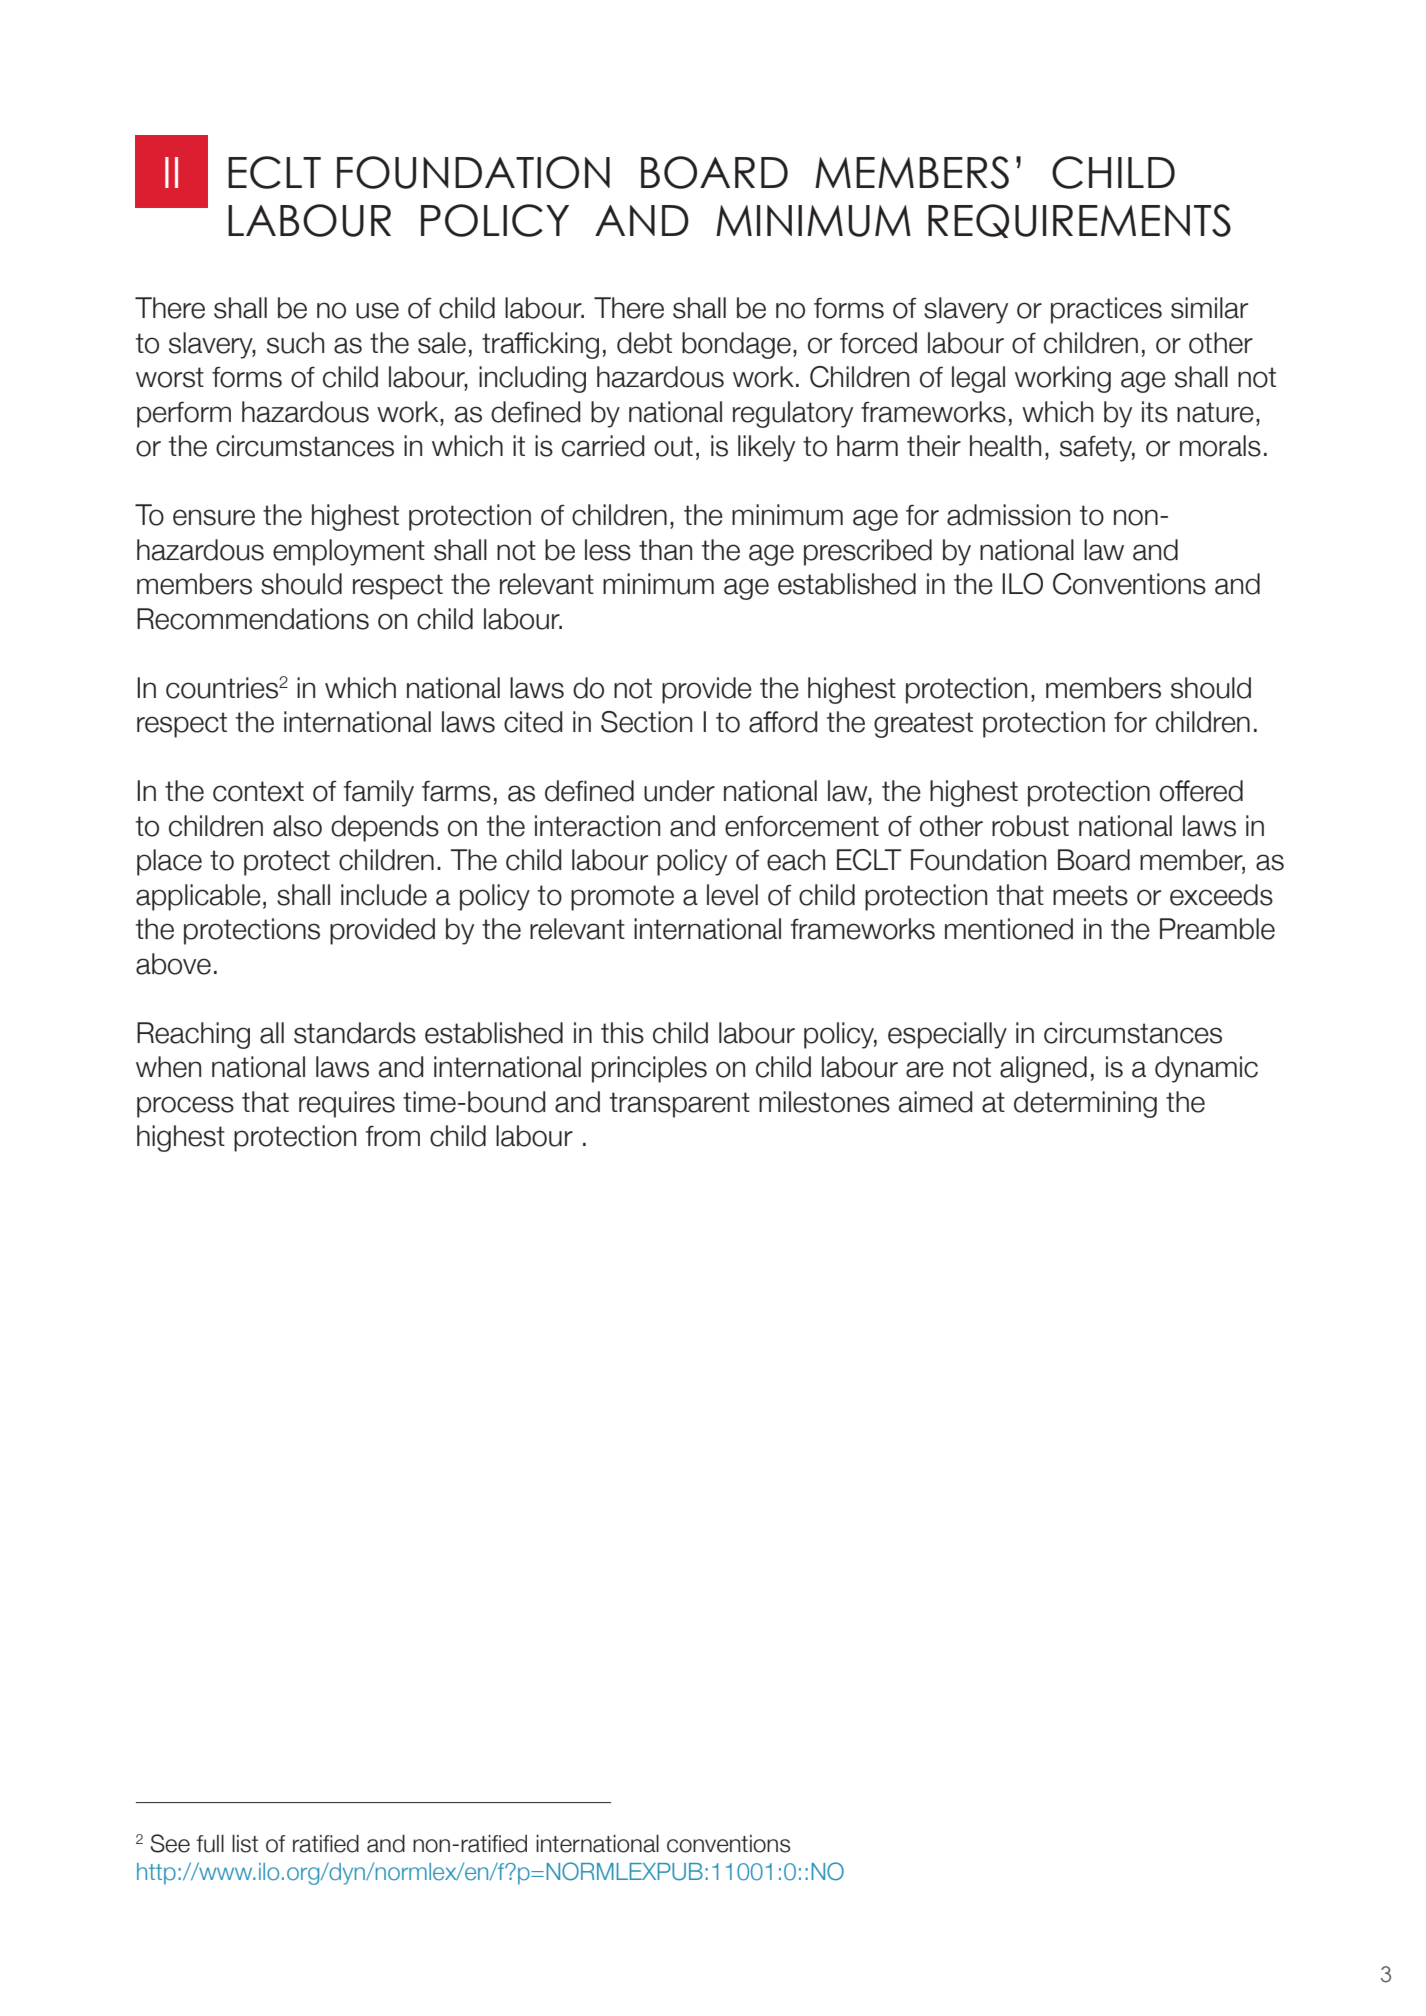 This page has width=1426, height=2016. What do you see at coordinates (679, 791) in the page?
I see `under` at bounding box center [679, 791].
